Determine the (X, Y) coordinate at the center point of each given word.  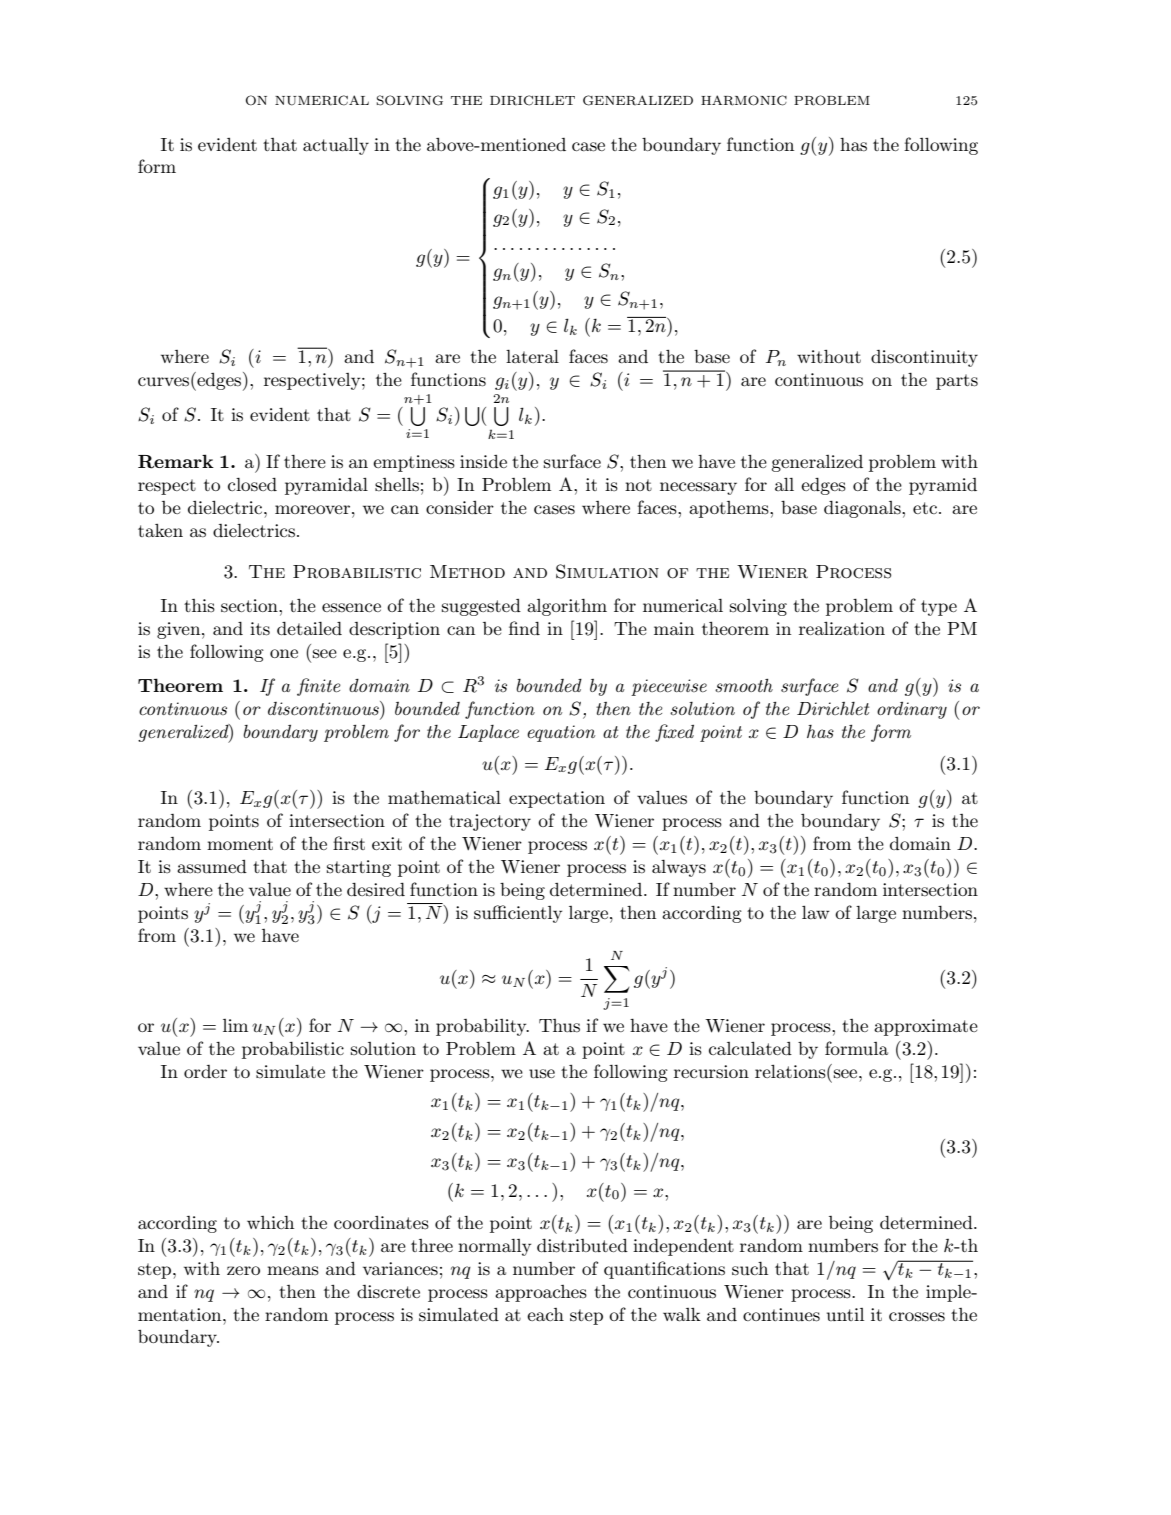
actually (336, 146)
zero (243, 1270)
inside (483, 461)
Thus (559, 1025)
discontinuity (924, 358)
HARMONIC (744, 100)
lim (235, 1025)
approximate (926, 1027)
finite (319, 687)
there (305, 461)
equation (561, 733)
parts (957, 382)
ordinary (912, 710)
